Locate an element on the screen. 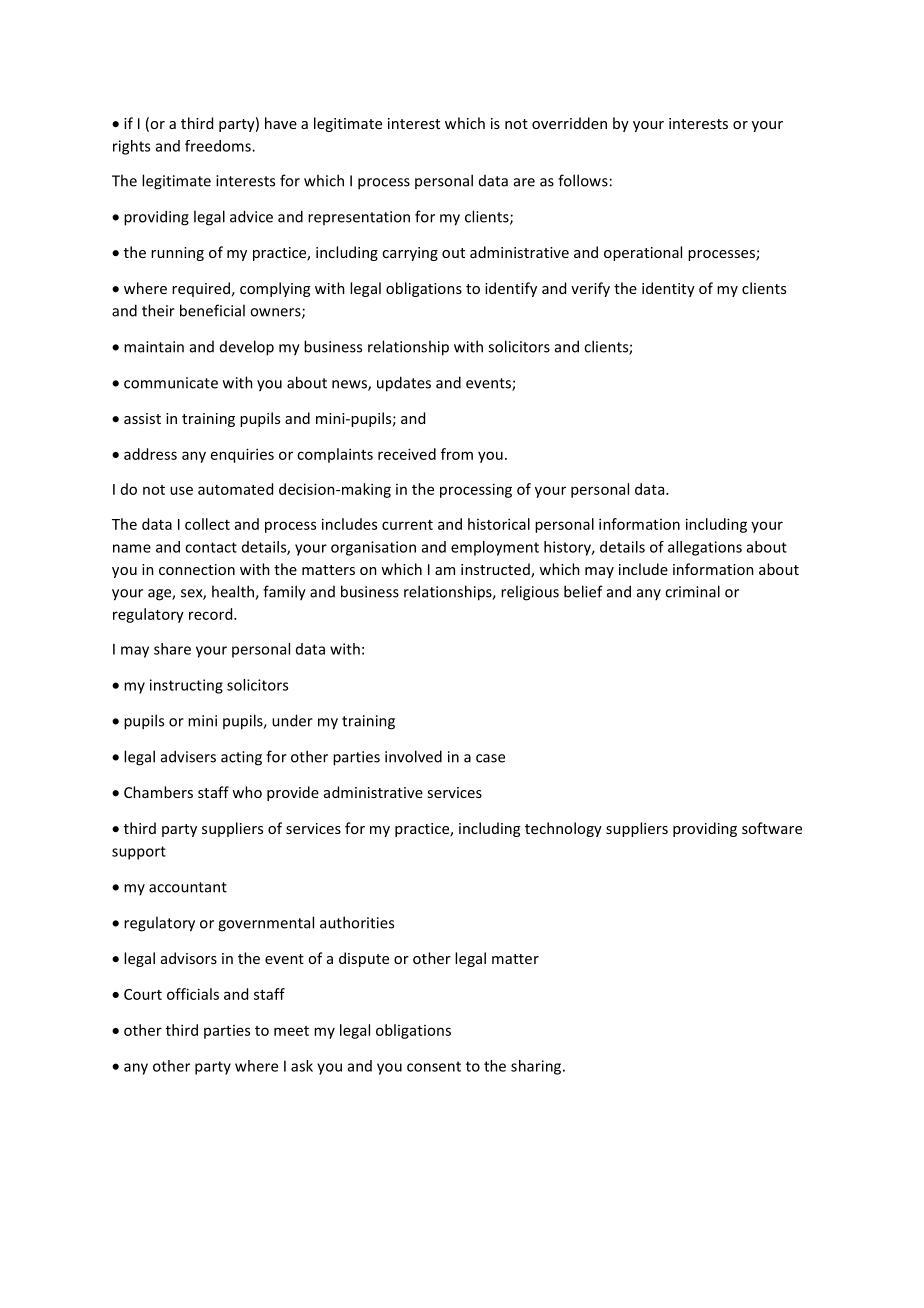  enquiries is located at coordinates (242, 455).
